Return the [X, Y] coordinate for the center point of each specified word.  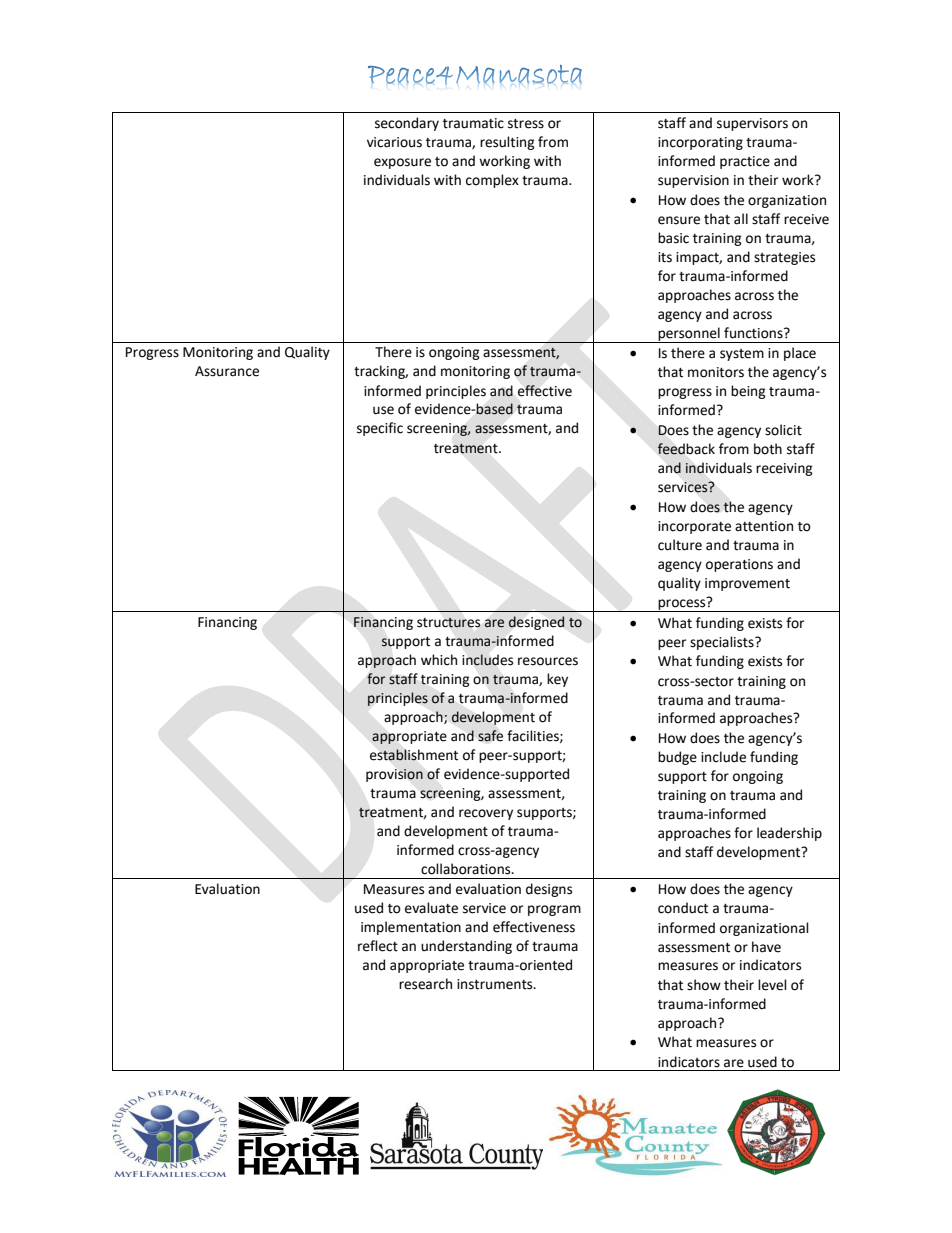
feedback [686, 449]
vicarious [394, 142]
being [748, 392]
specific [380, 429]
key [557, 680]
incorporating [700, 143]
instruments [496, 984]
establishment [414, 755]
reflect [378, 946]
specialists [723, 643]
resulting [507, 143]
